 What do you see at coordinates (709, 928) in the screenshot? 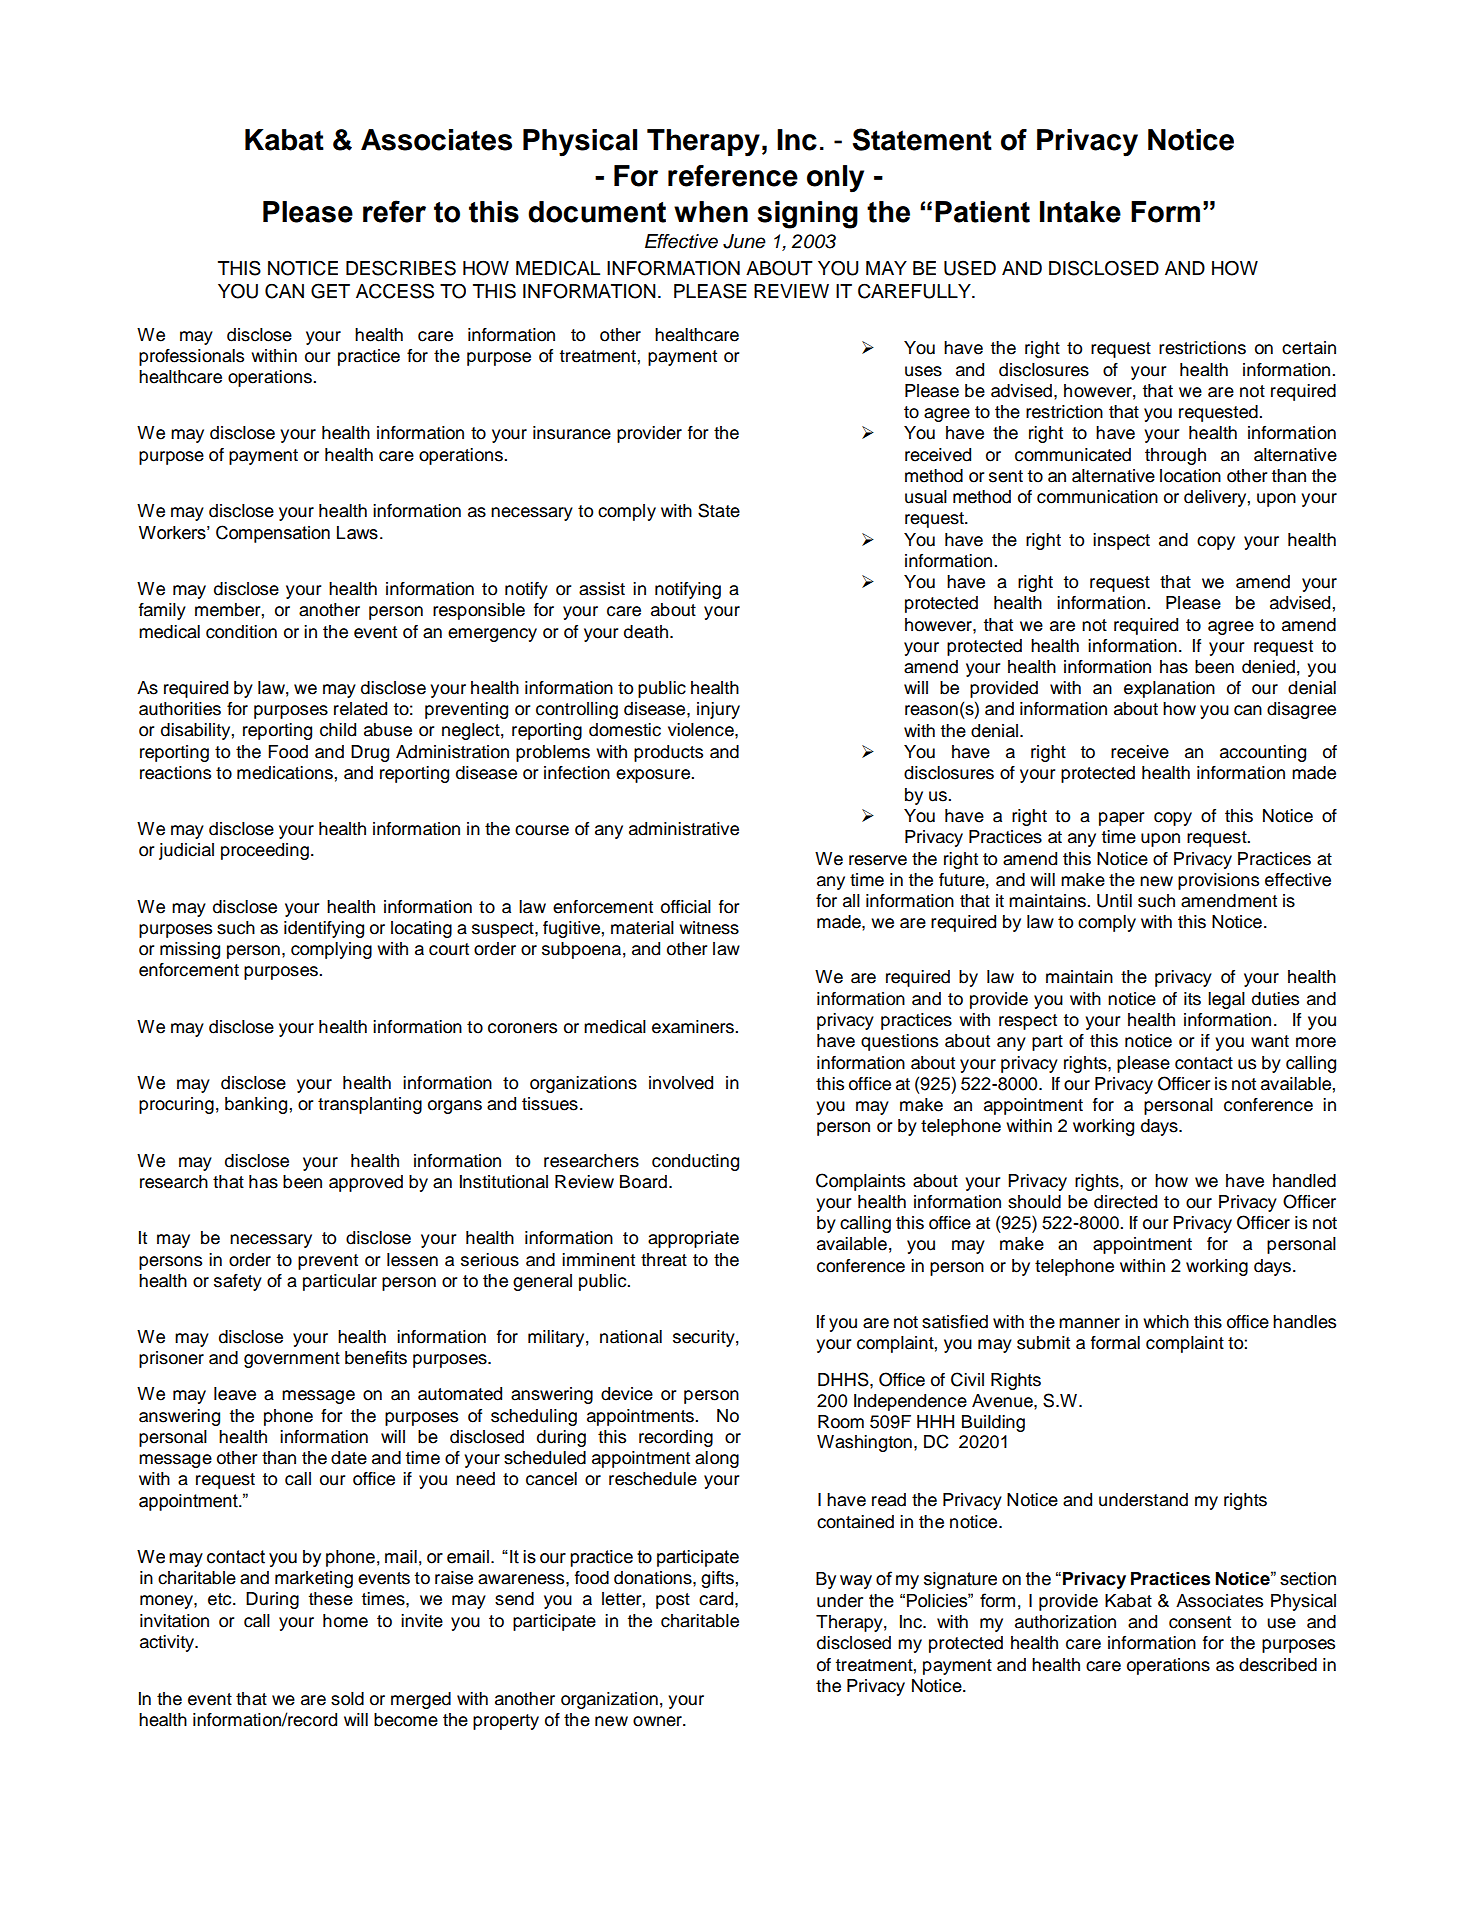
I see `witness` at bounding box center [709, 928].
